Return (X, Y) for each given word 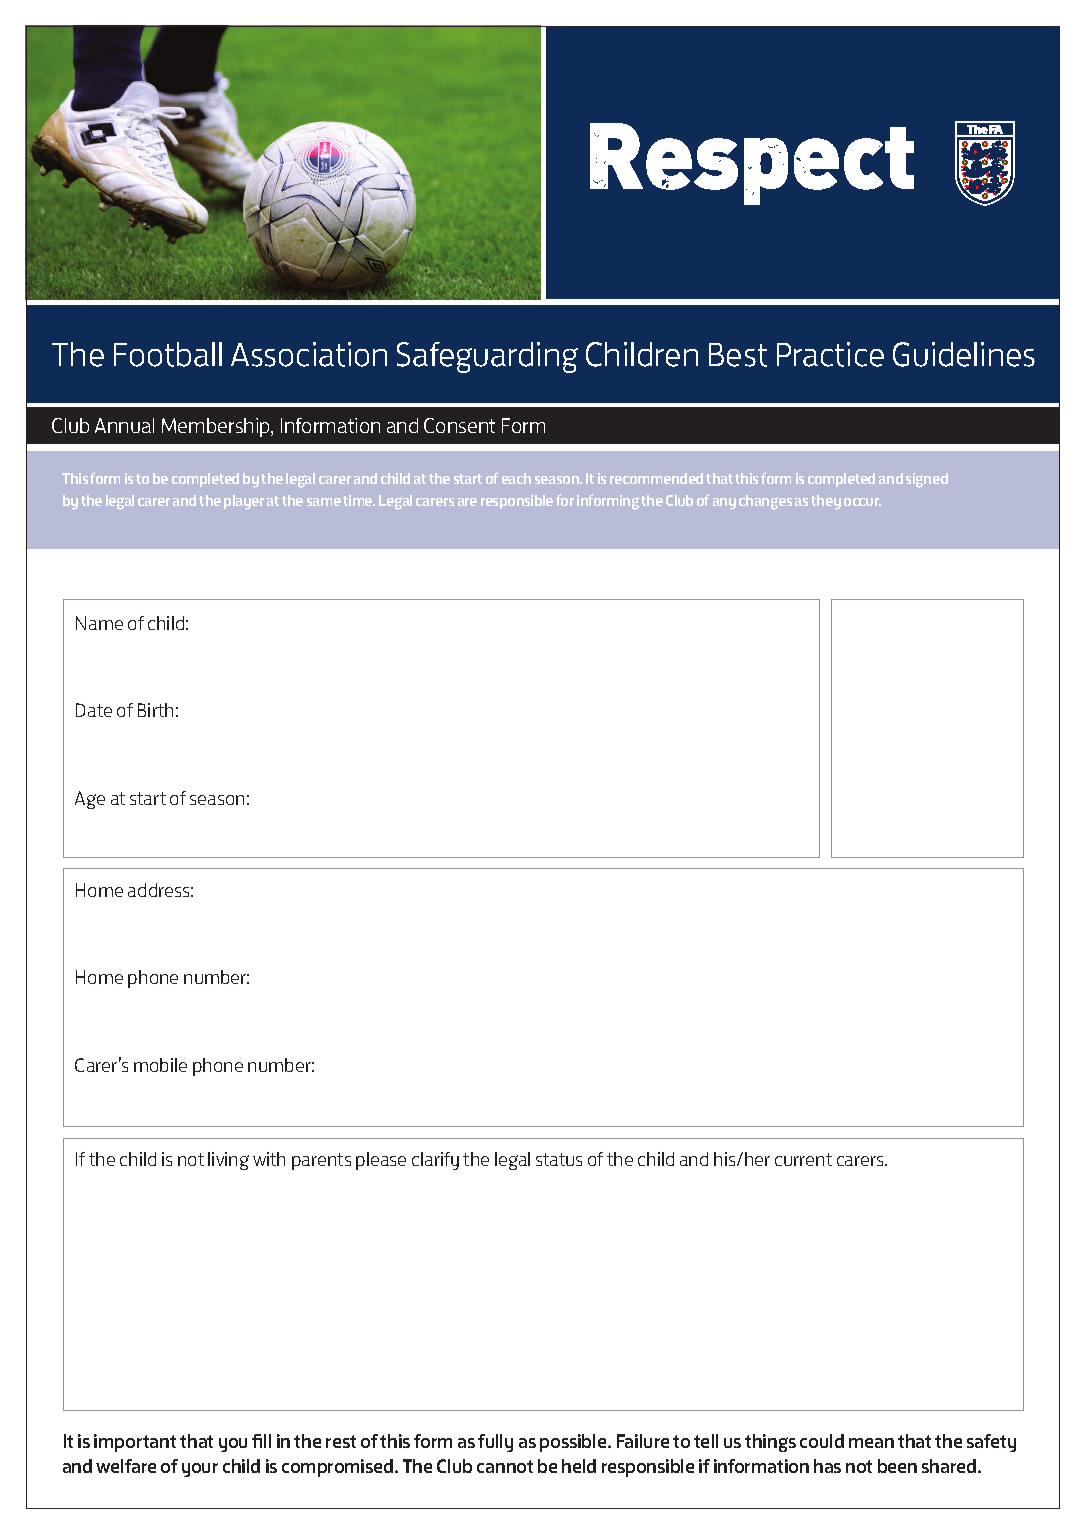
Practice (830, 354)
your (200, 1470)
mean (871, 1443)
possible (574, 1443)
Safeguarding (487, 357)
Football (168, 354)
